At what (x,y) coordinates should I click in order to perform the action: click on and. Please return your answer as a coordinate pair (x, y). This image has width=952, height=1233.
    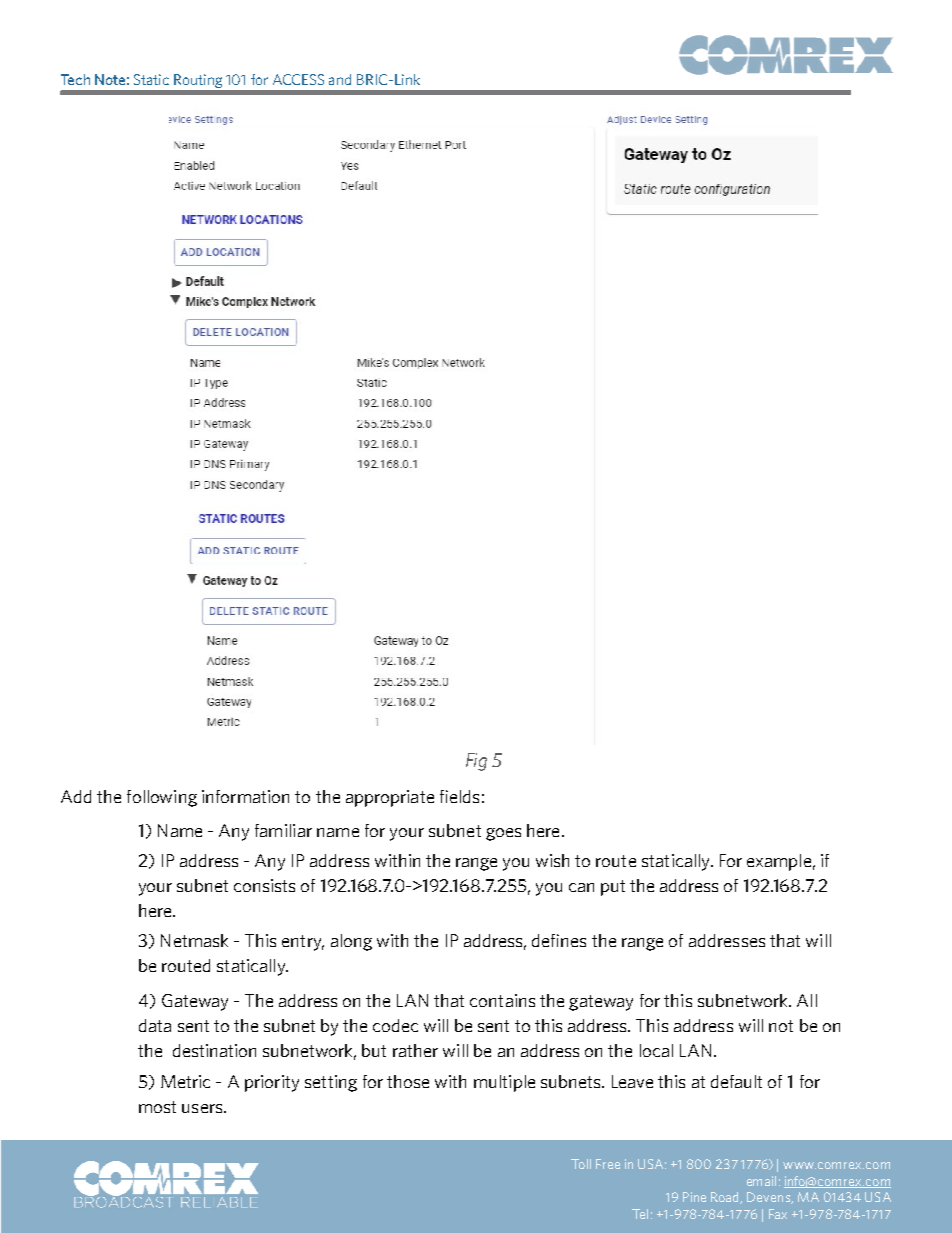
    Looking at the image, I should click on (340, 79).
